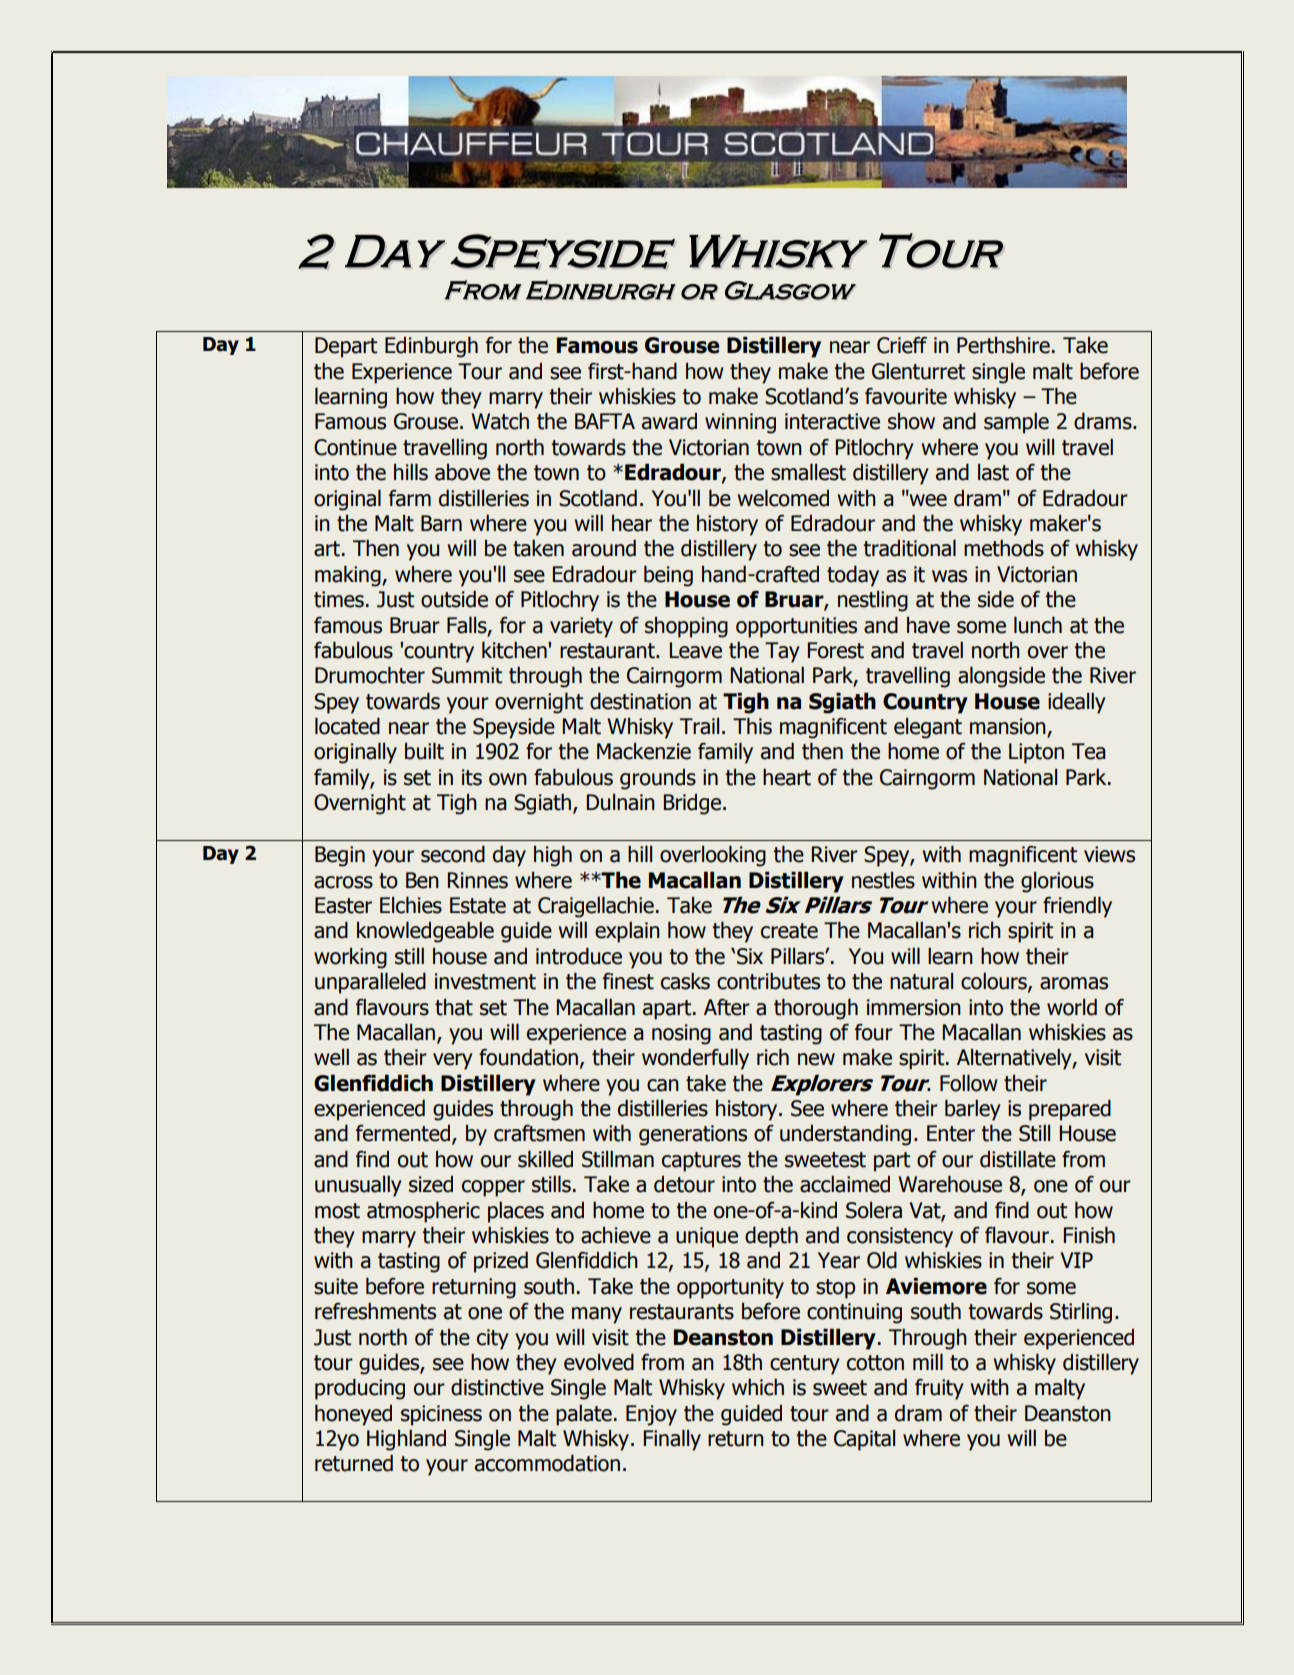 The image size is (1294, 1675). I want to click on captures, so click(701, 1162).
